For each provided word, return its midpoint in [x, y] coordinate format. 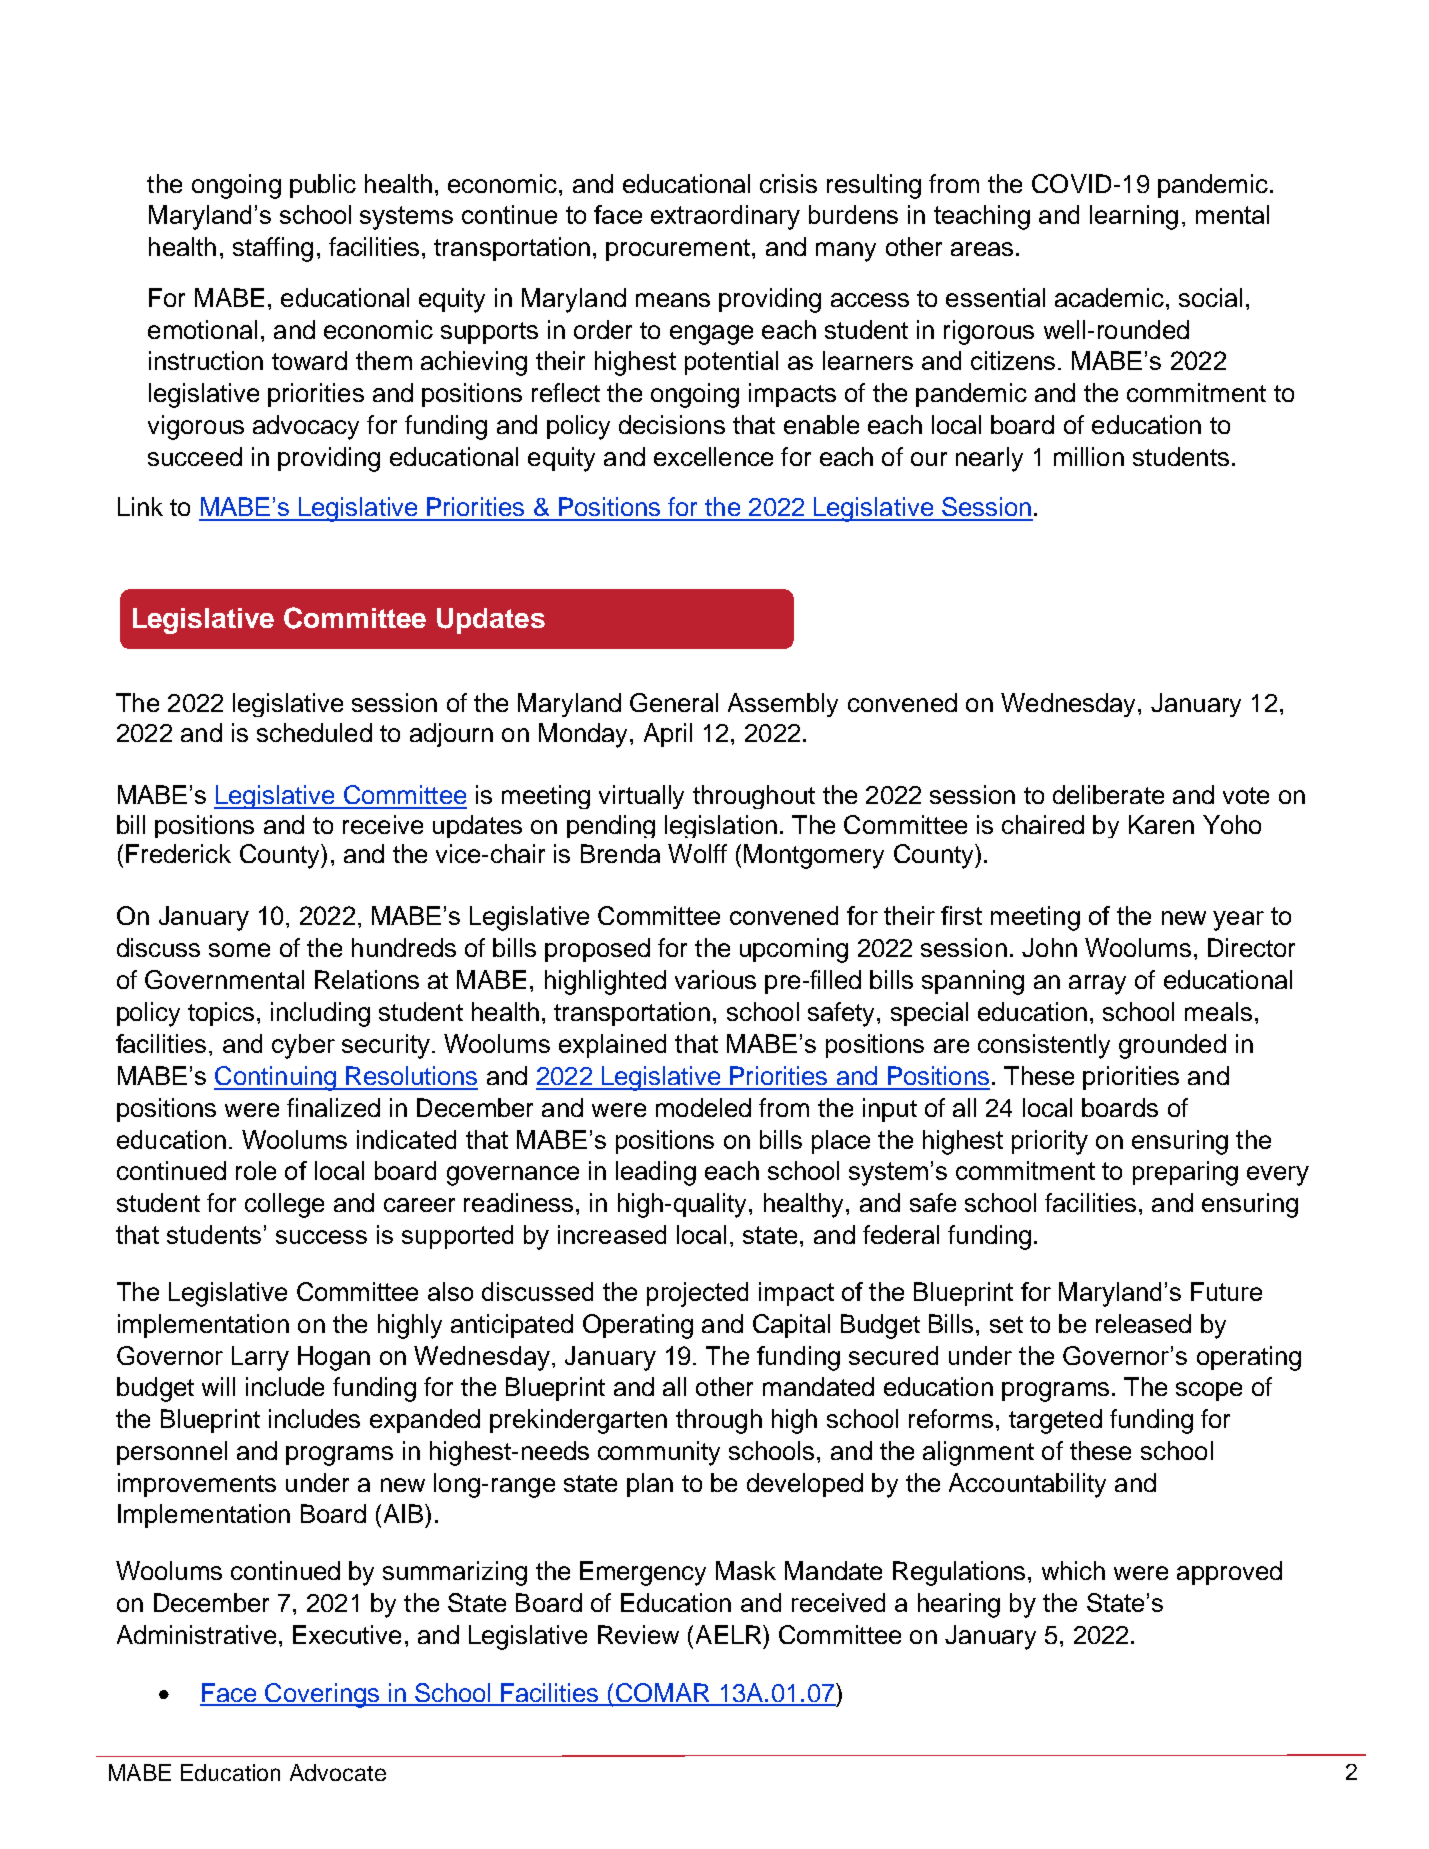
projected [697, 1294]
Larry [260, 1358]
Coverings [322, 1695]
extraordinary [725, 217]
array [1097, 985]
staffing [273, 249]
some [239, 950]
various [715, 979]
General [674, 702]
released [1143, 1323]
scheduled [314, 732]
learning [1134, 217]
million [1089, 456]
